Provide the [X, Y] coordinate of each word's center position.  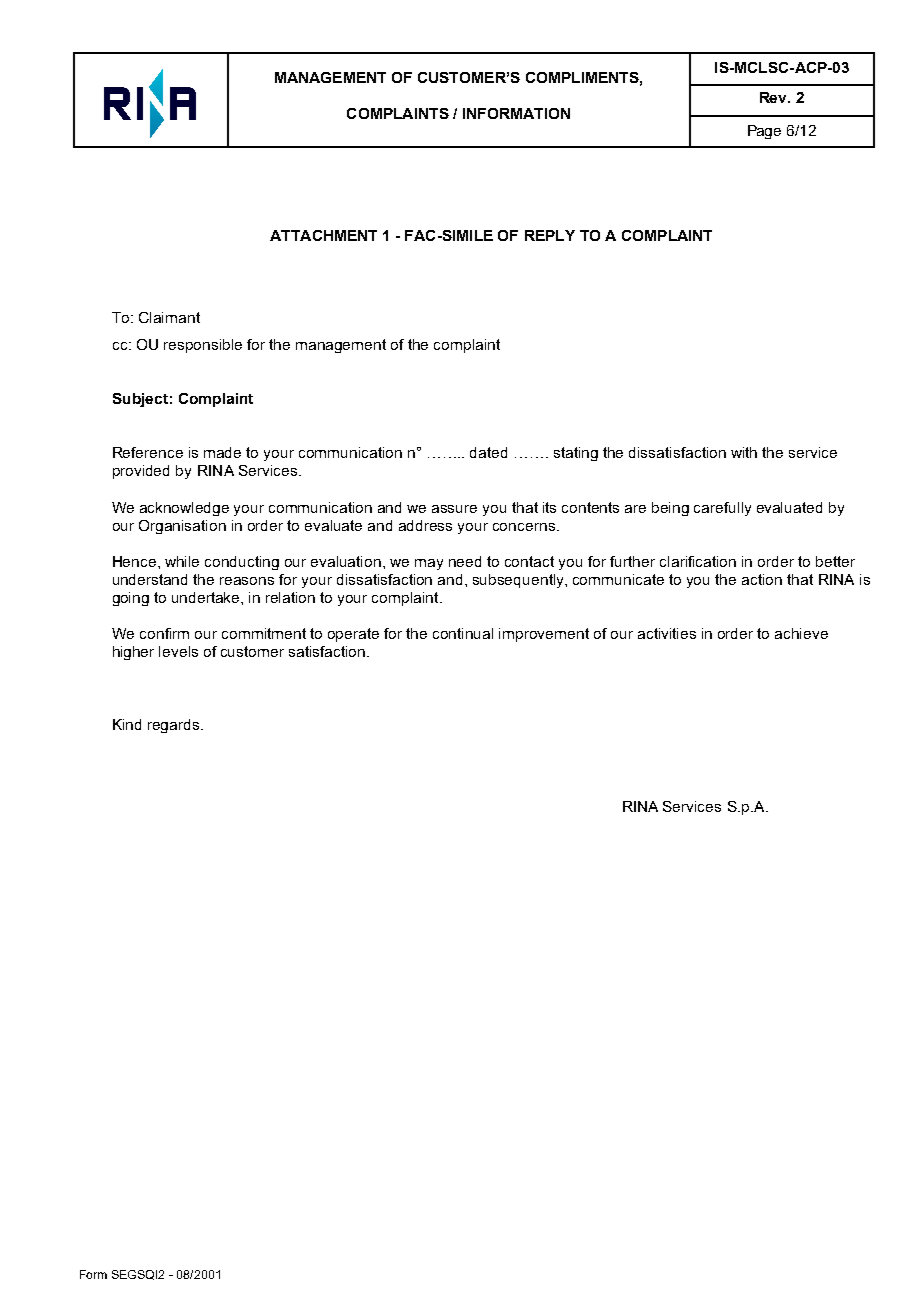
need [465, 561]
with [744, 452]
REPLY [550, 235]
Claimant [169, 317]
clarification [698, 561]
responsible [203, 346]
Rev [775, 97]
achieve [801, 633]
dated [488, 452]
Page [764, 132]
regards [175, 726]
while [182, 561]
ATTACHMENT [323, 235]
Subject [140, 400]
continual [463, 633]
